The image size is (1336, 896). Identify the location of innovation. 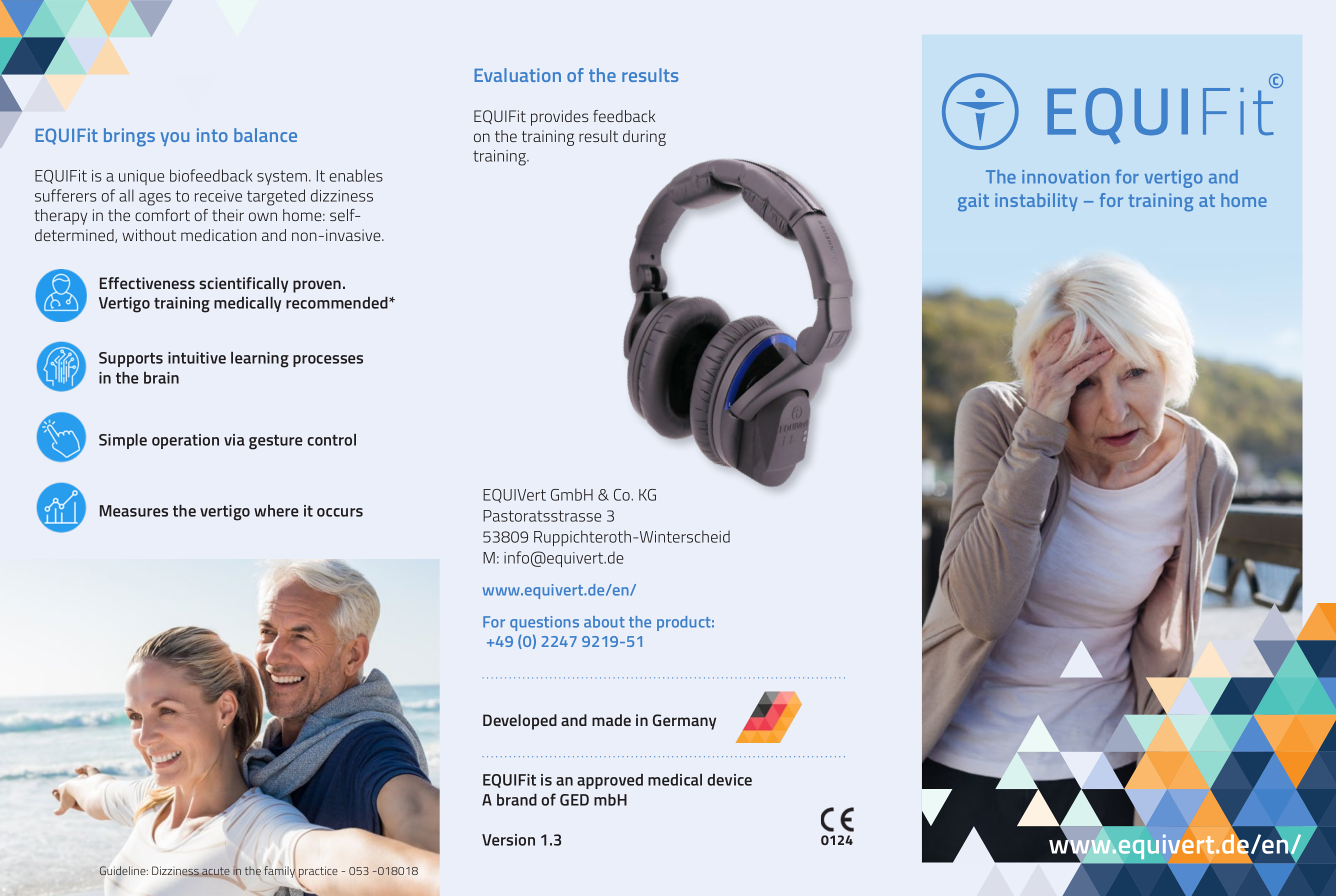
(1065, 177).
